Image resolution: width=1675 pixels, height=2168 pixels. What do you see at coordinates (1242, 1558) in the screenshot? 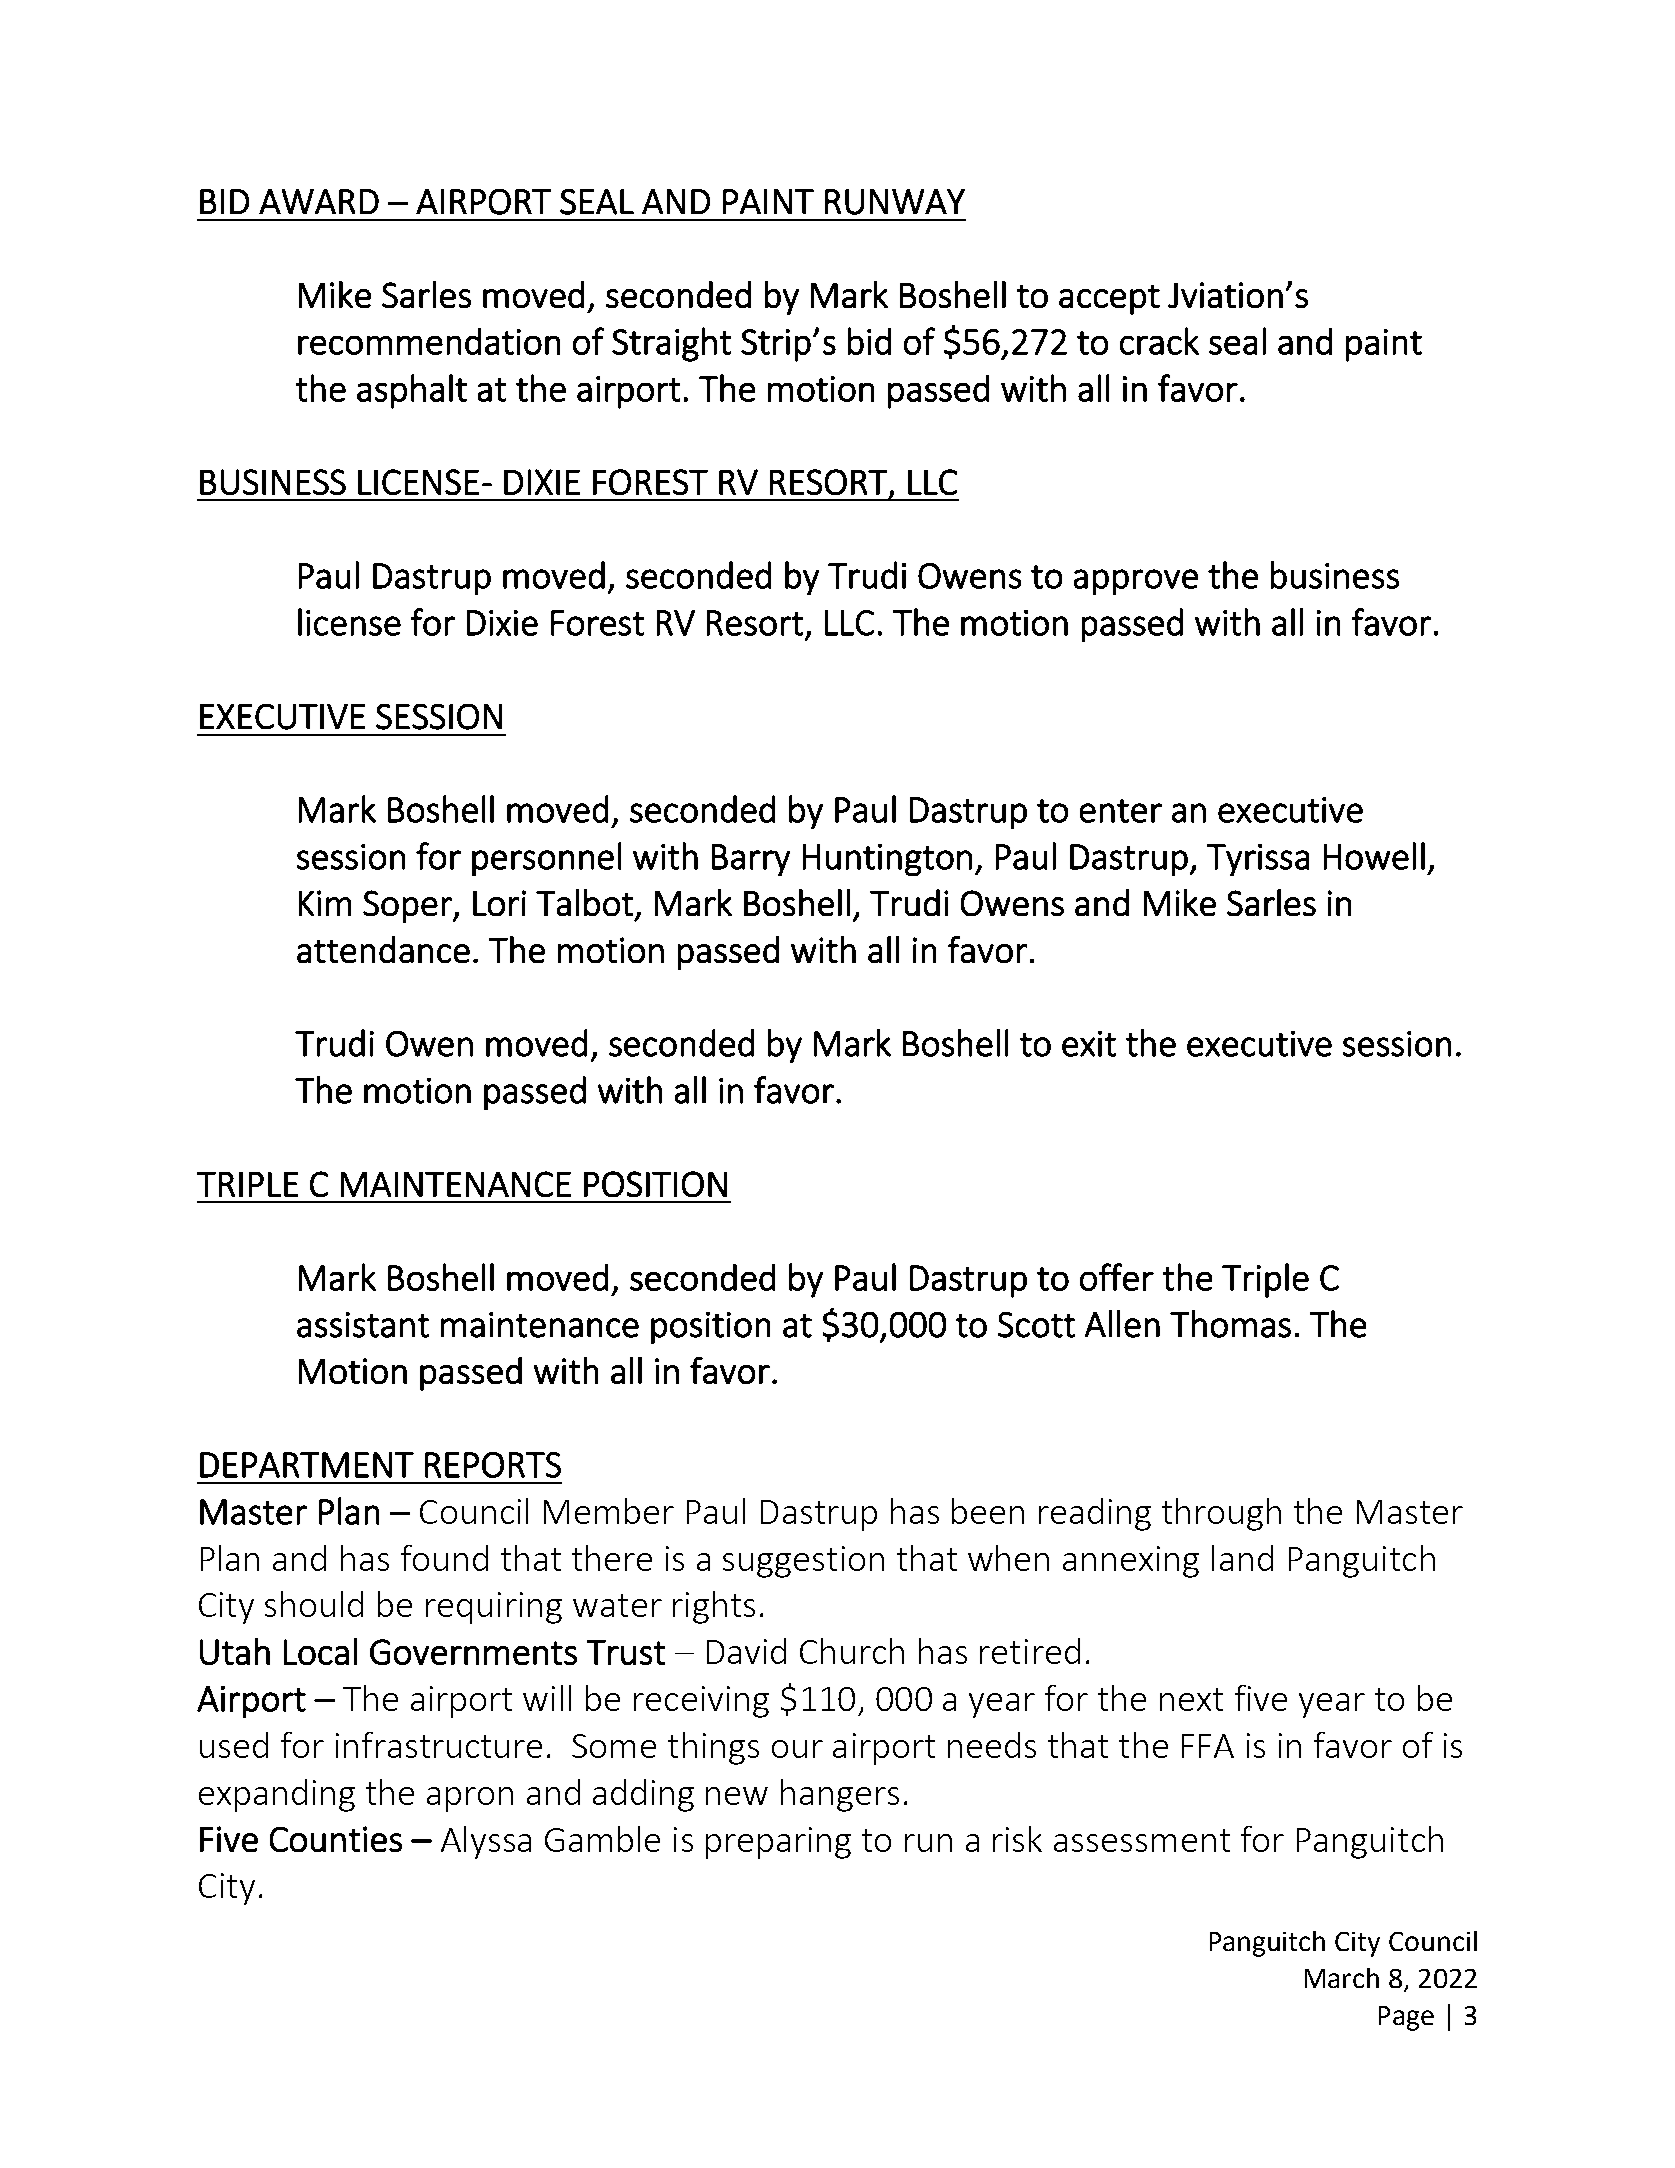
I see `land` at bounding box center [1242, 1558].
